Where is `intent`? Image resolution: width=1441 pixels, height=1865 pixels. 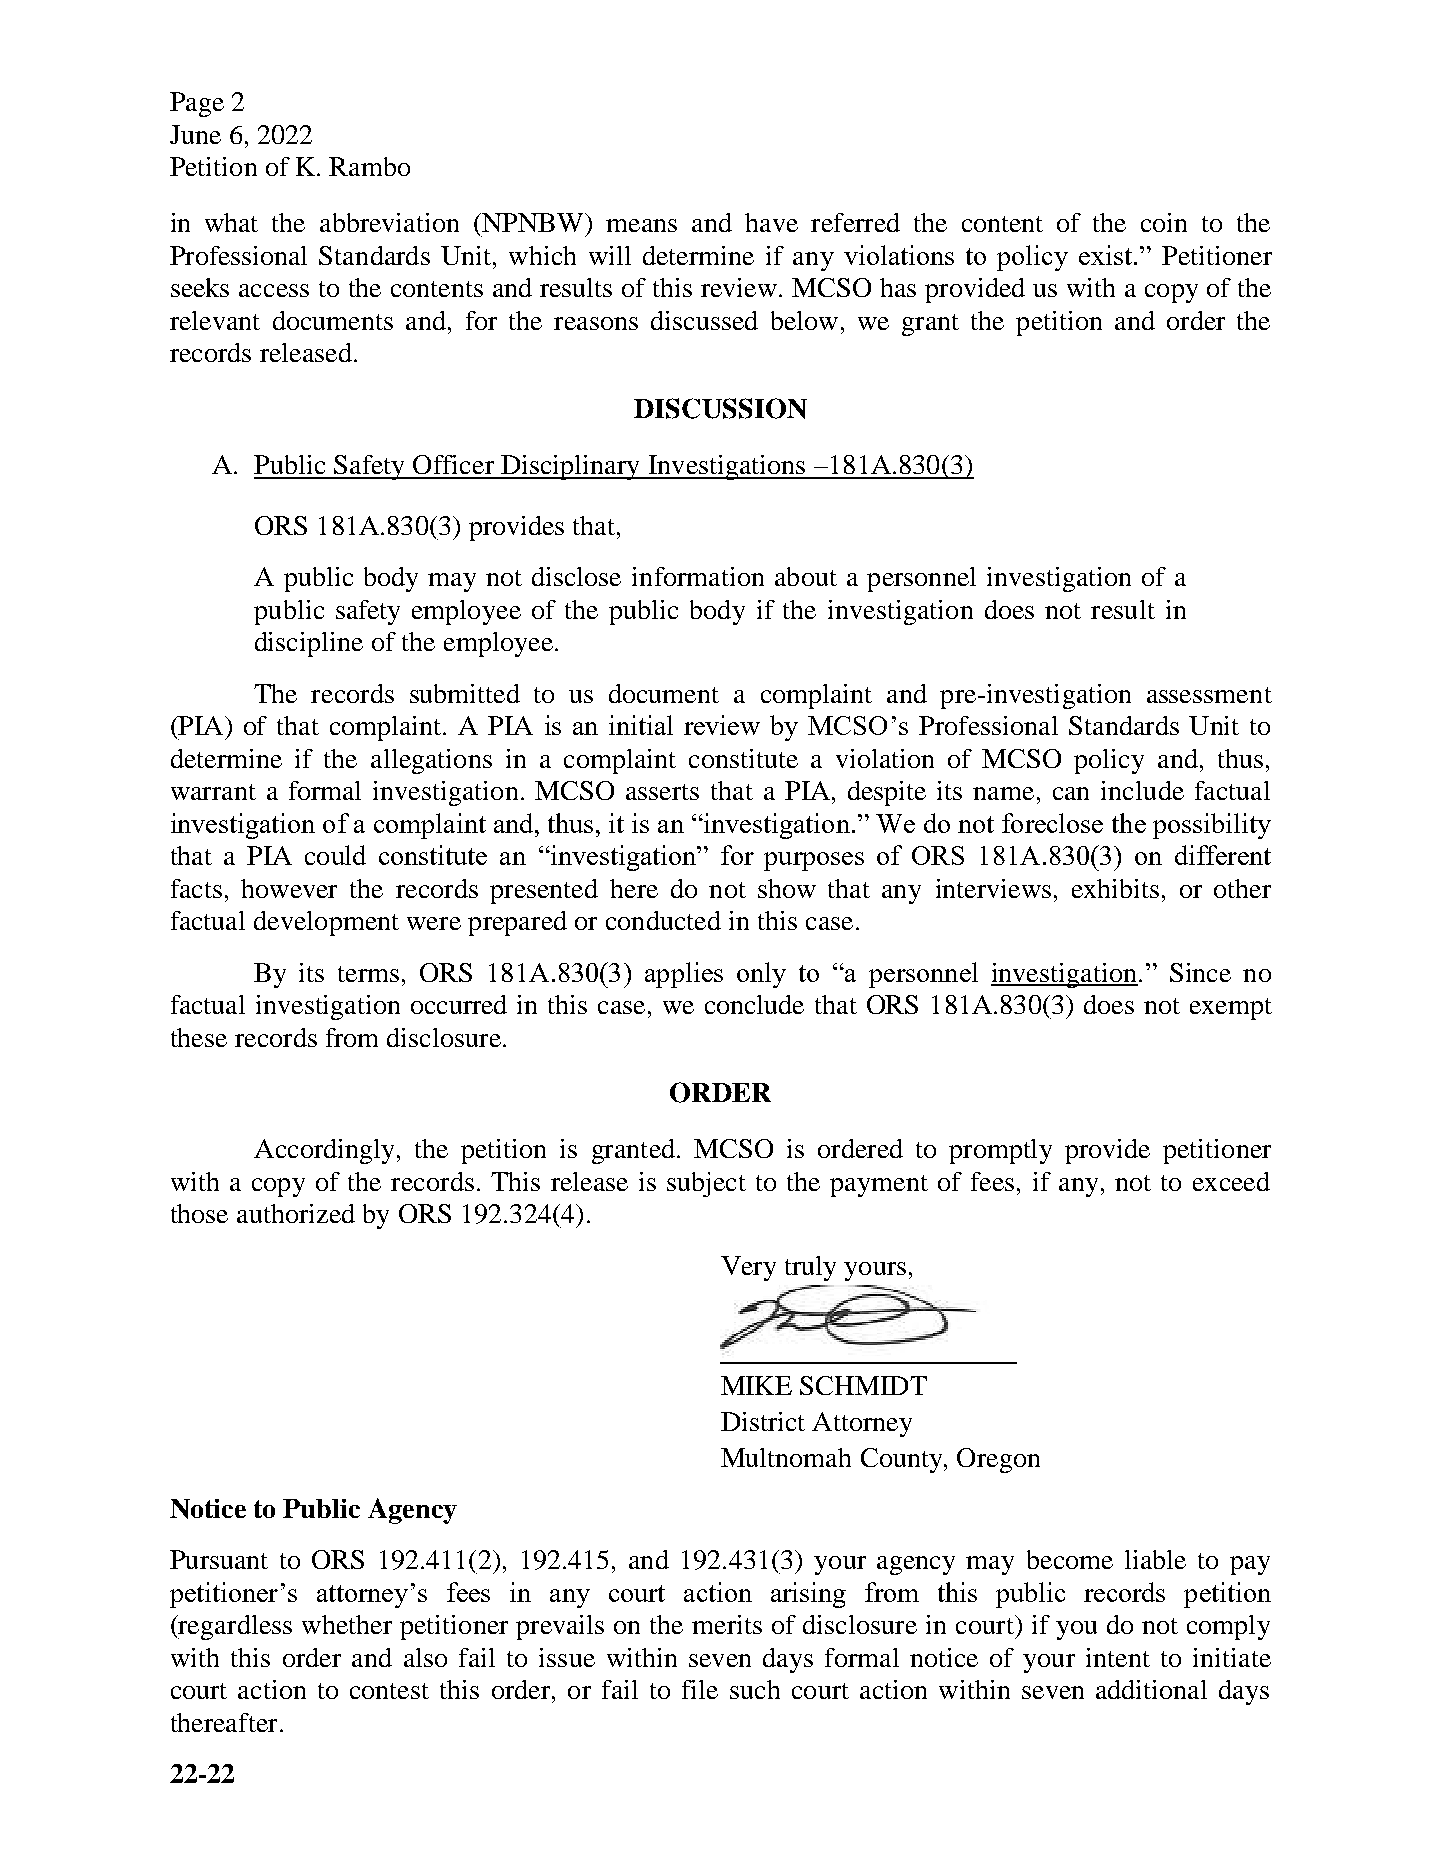 intent is located at coordinates (1118, 1657).
